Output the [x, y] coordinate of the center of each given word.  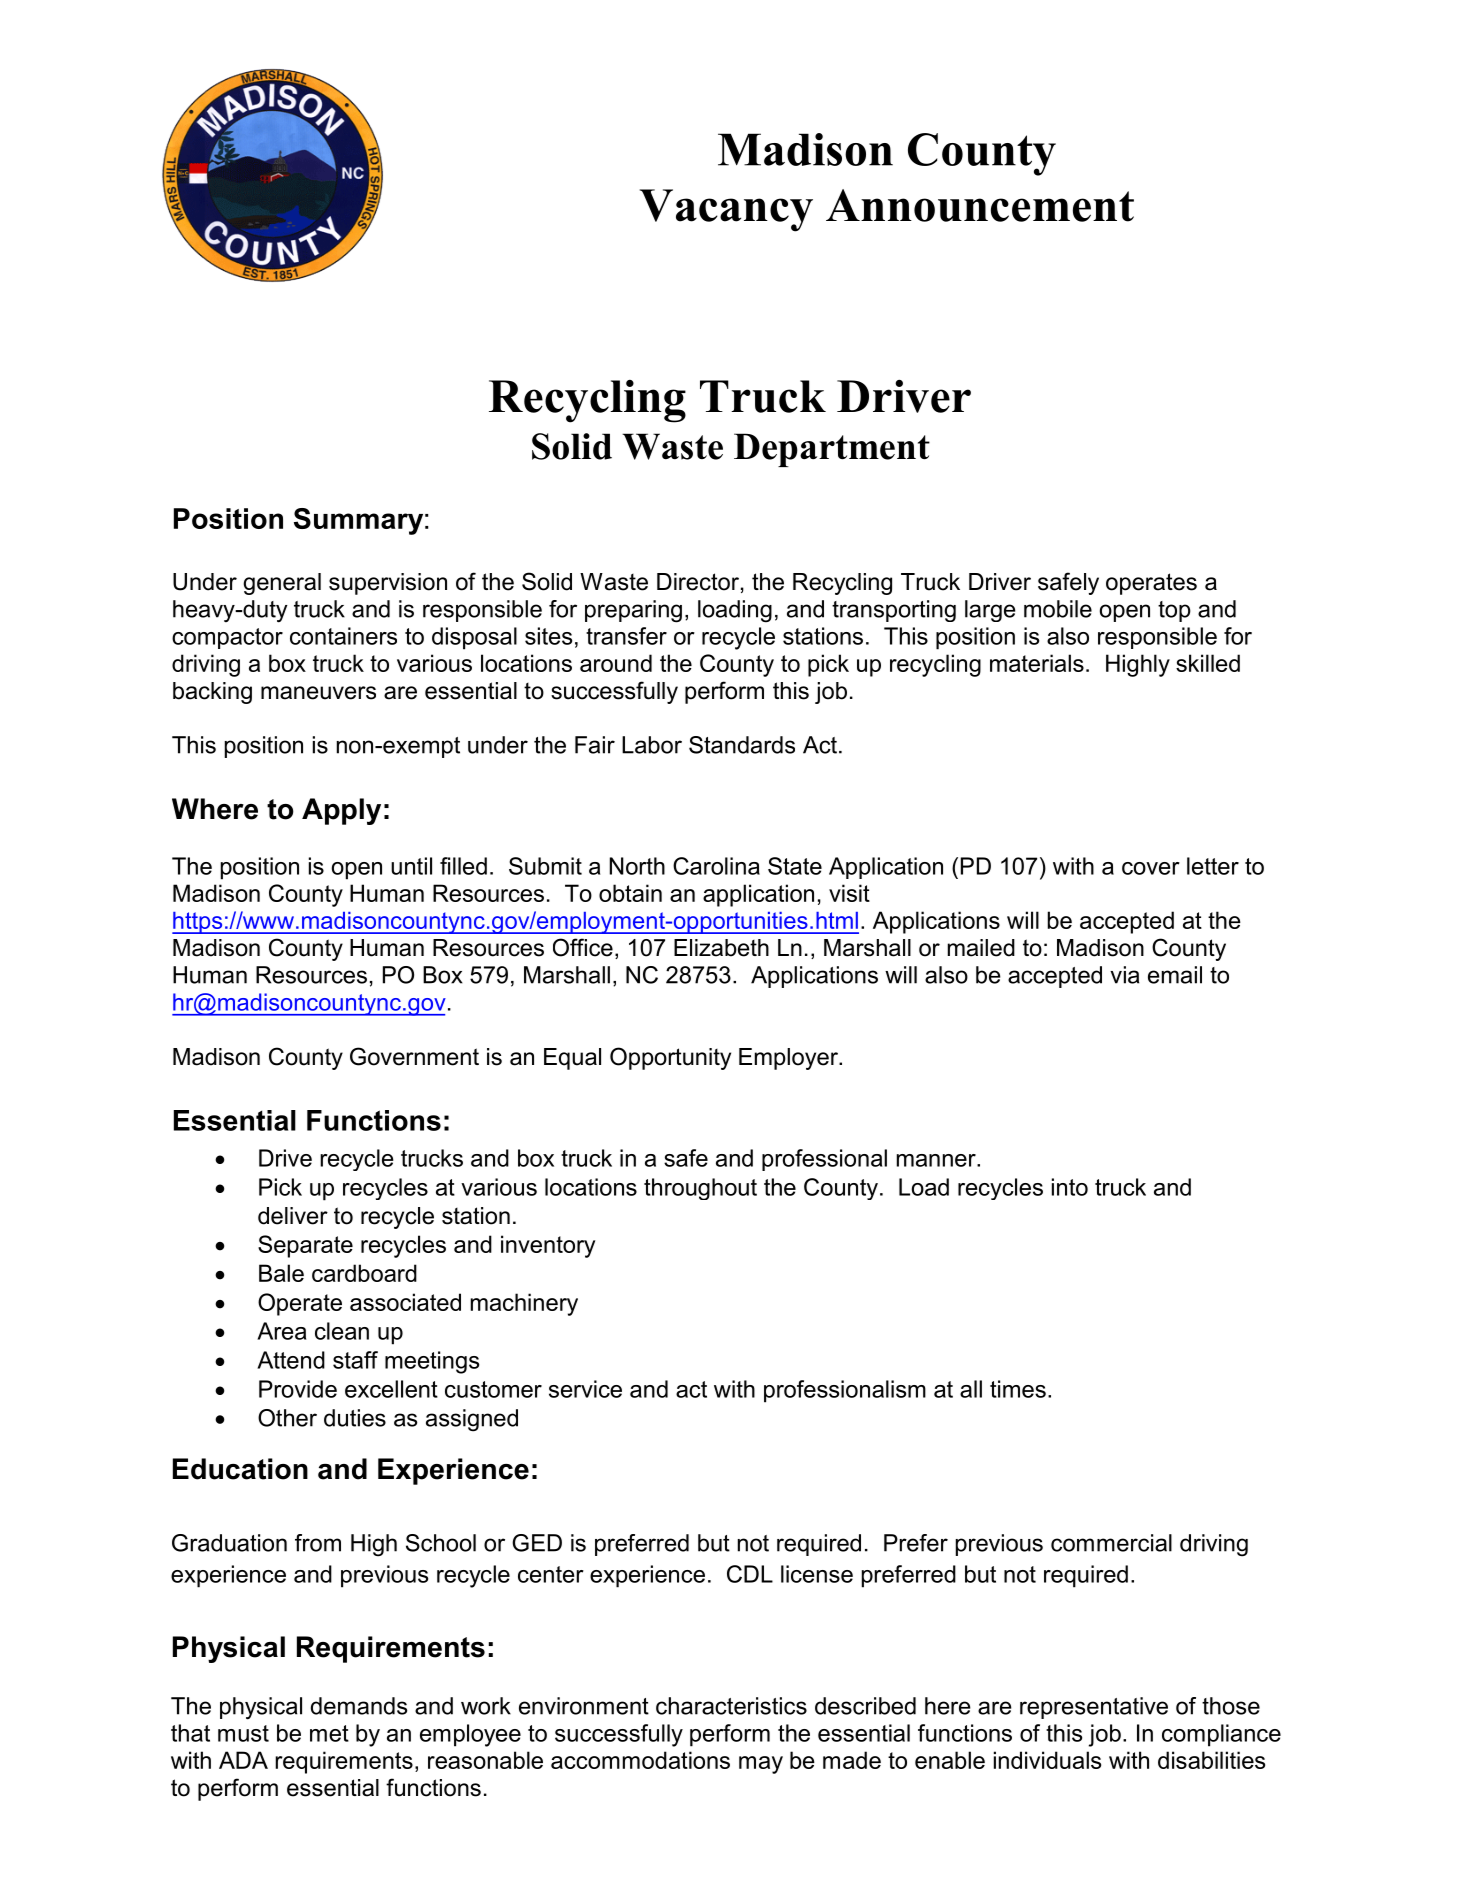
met [329, 1733]
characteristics [731, 1706]
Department [832, 450]
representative [1094, 1708]
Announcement [980, 205]
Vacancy [726, 210]
